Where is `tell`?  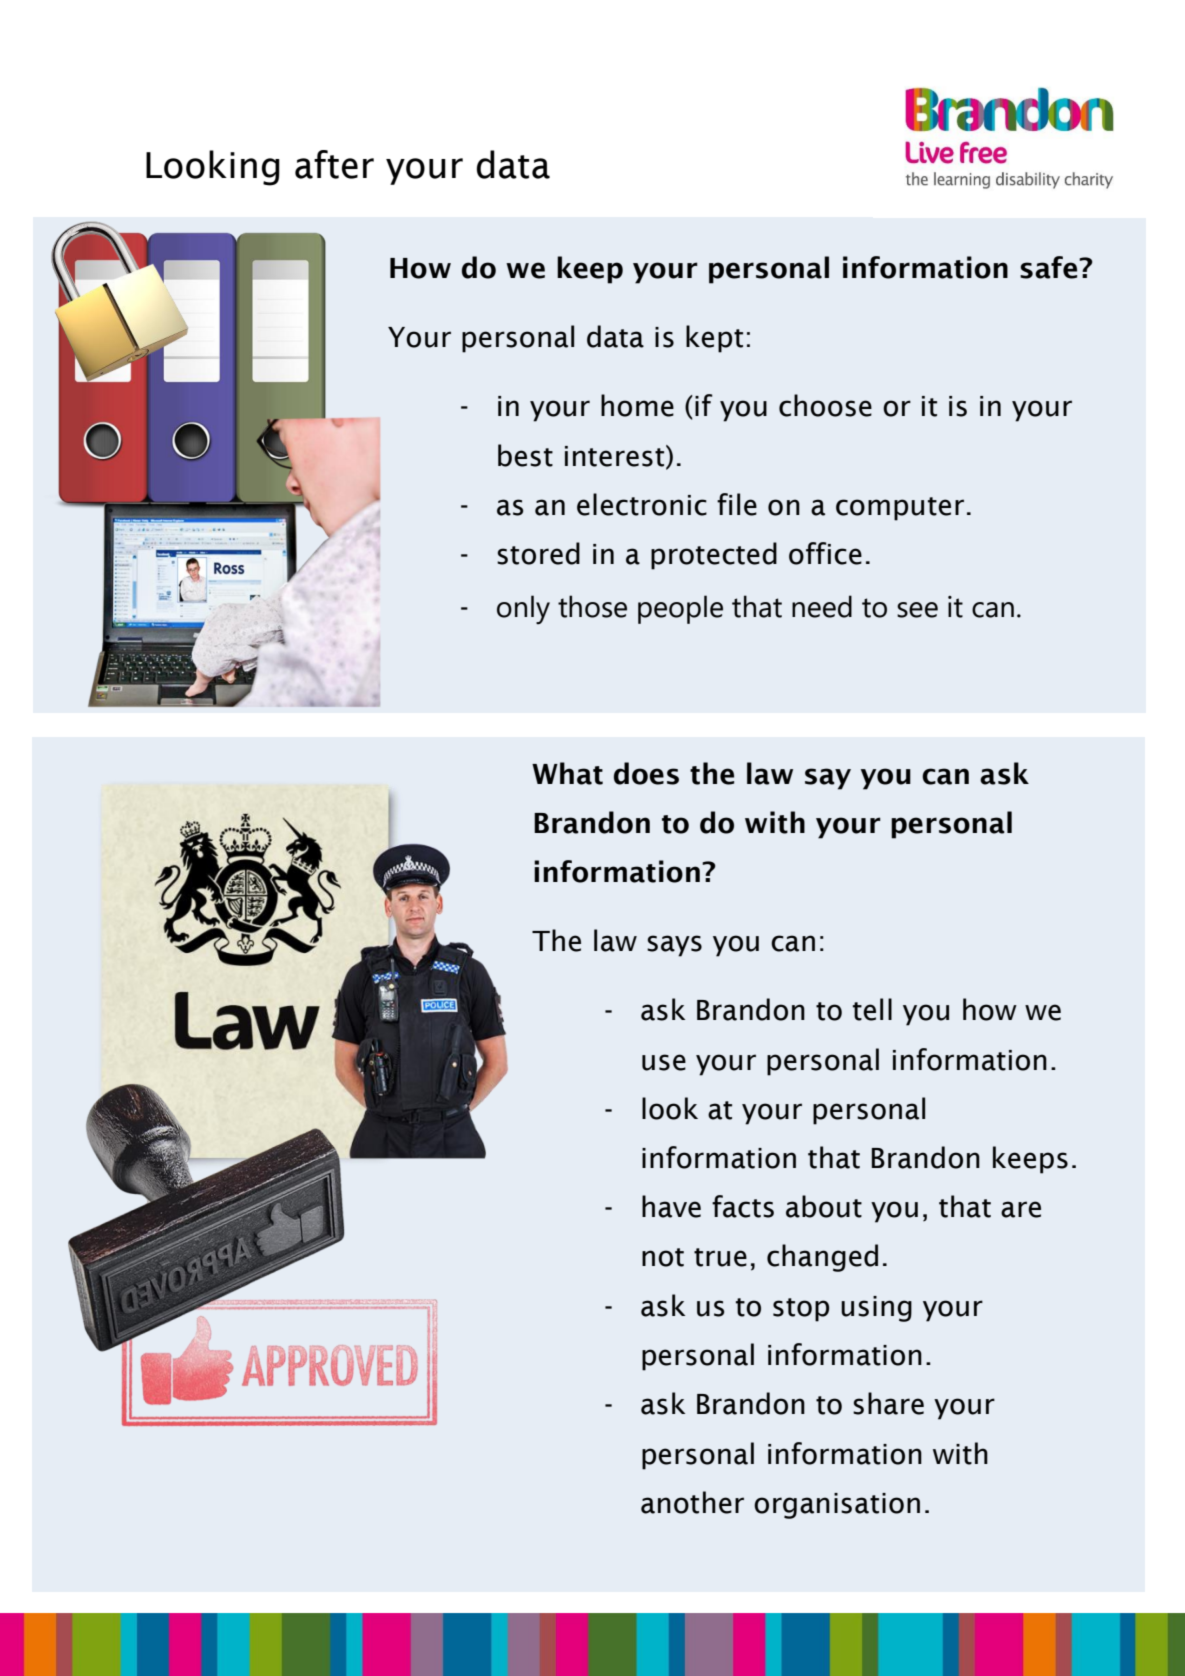
tell is located at coordinates (872, 1009).
